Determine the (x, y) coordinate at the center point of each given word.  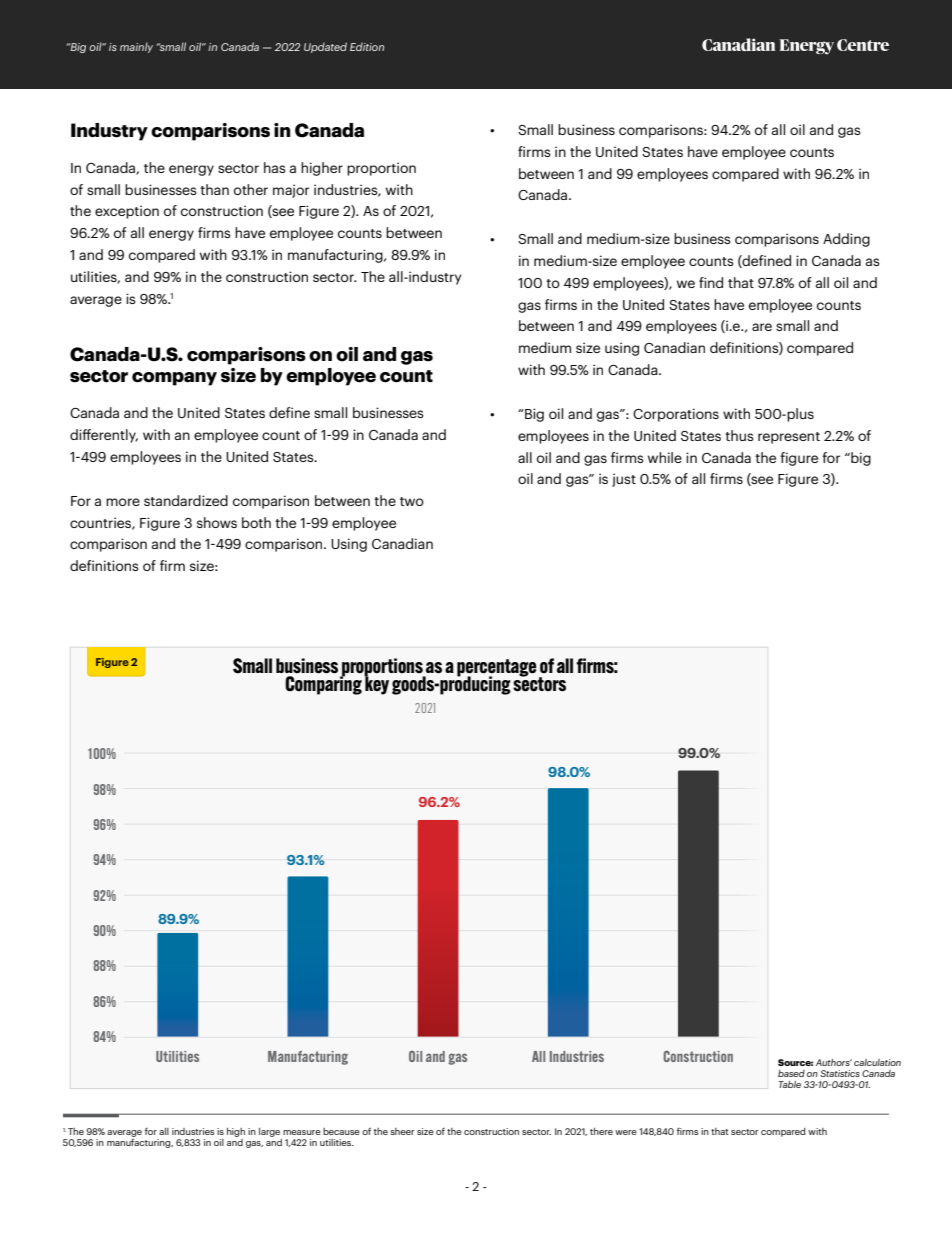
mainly (136, 47)
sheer (402, 1131)
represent (789, 438)
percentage (497, 669)
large (269, 1132)
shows (217, 522)
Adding (846, 240)
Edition (367, 46)
